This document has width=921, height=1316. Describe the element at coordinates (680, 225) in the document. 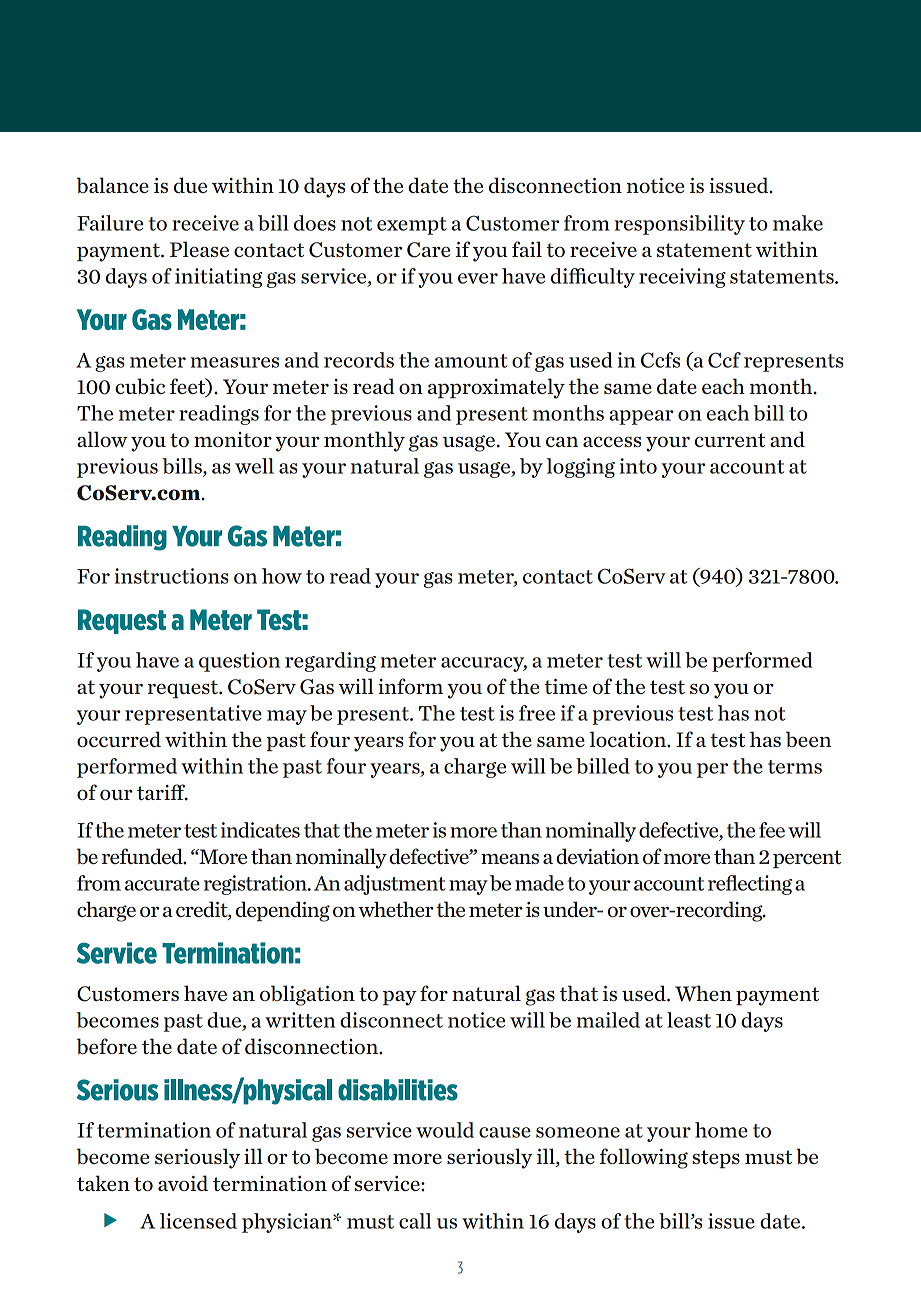

I see `responsibility` at that location.
